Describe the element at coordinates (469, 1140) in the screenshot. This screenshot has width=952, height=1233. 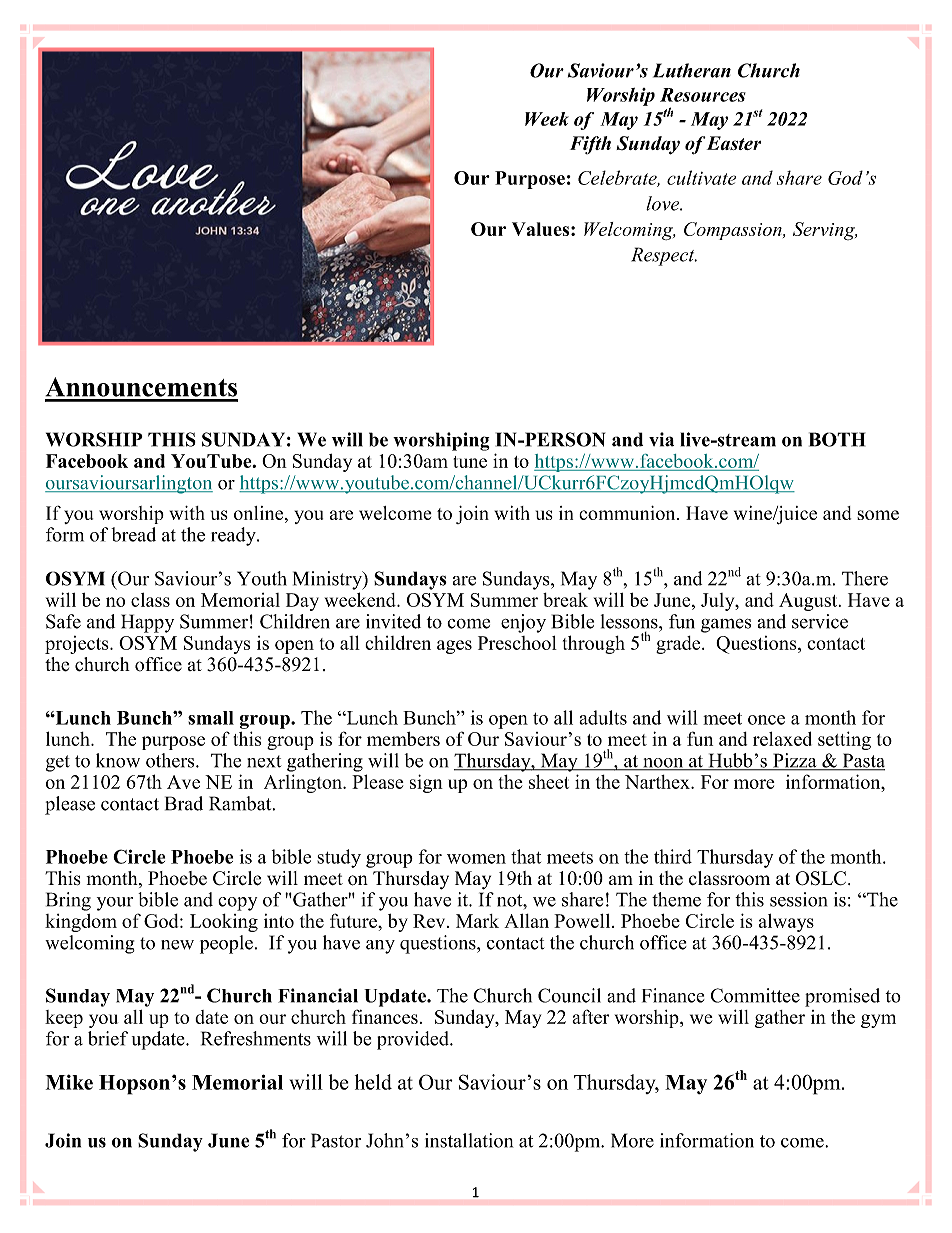
I see `installation` at that location.
